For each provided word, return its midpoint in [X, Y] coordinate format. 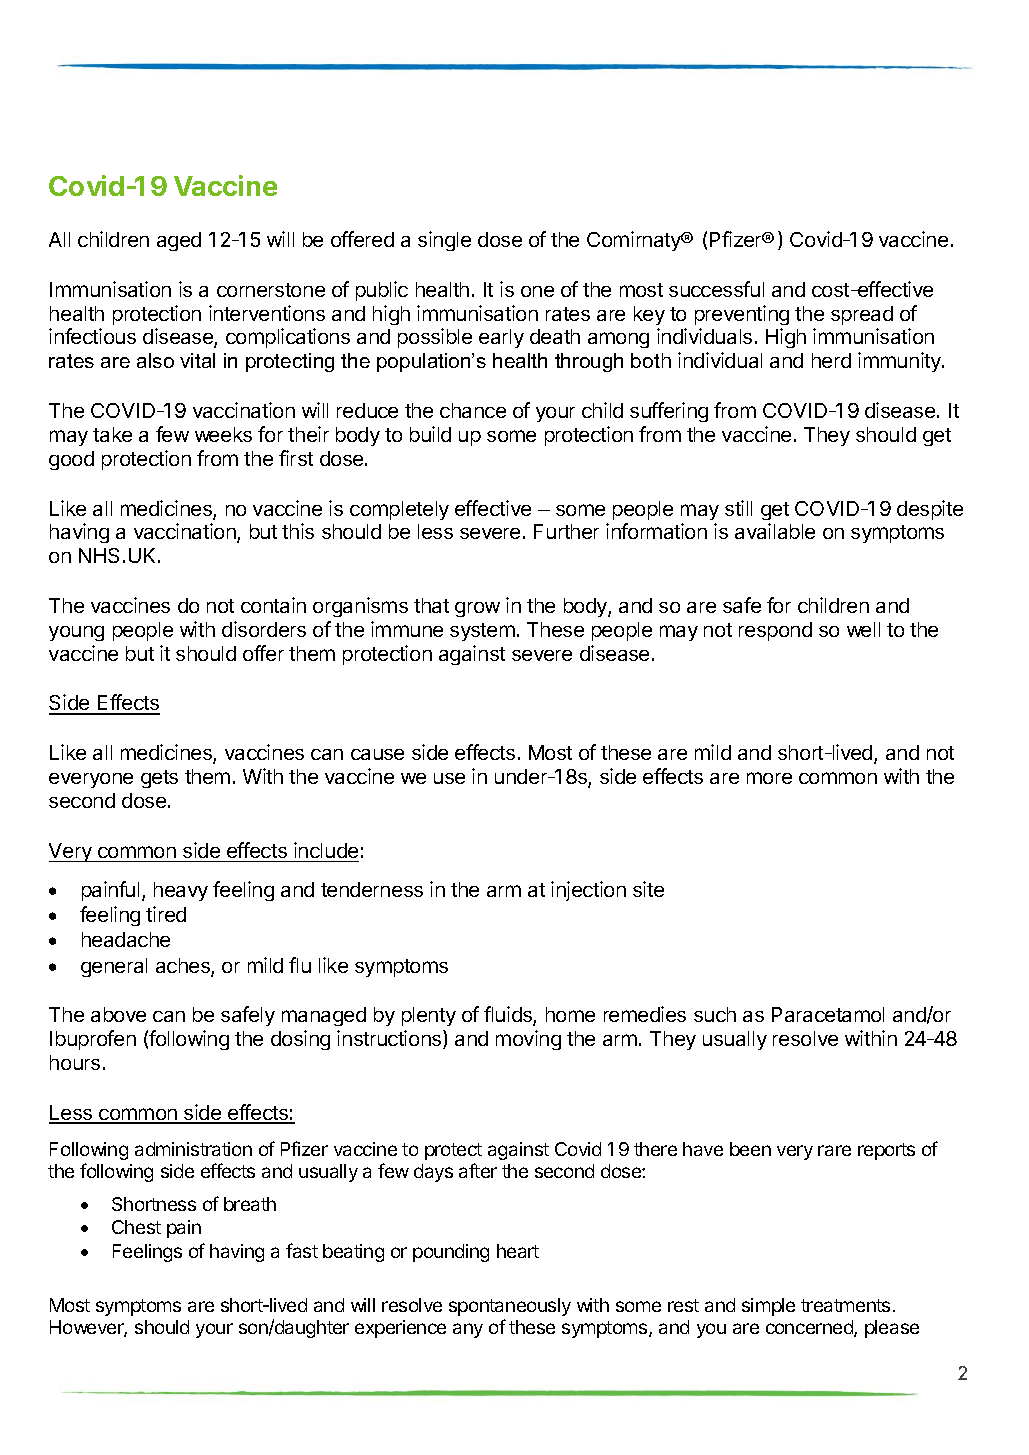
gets [159, 779]
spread [862, 315]
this [298, 531]
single [444, 241]
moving [528, 1040]
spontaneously [510, 1307]
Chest [136, 1227]
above [118, 1014]
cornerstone [271, 290]
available [775, 531]
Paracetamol [828, 1014]
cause [377, 754]
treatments [845, 1305]
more [769, 778]
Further [566, 531]
